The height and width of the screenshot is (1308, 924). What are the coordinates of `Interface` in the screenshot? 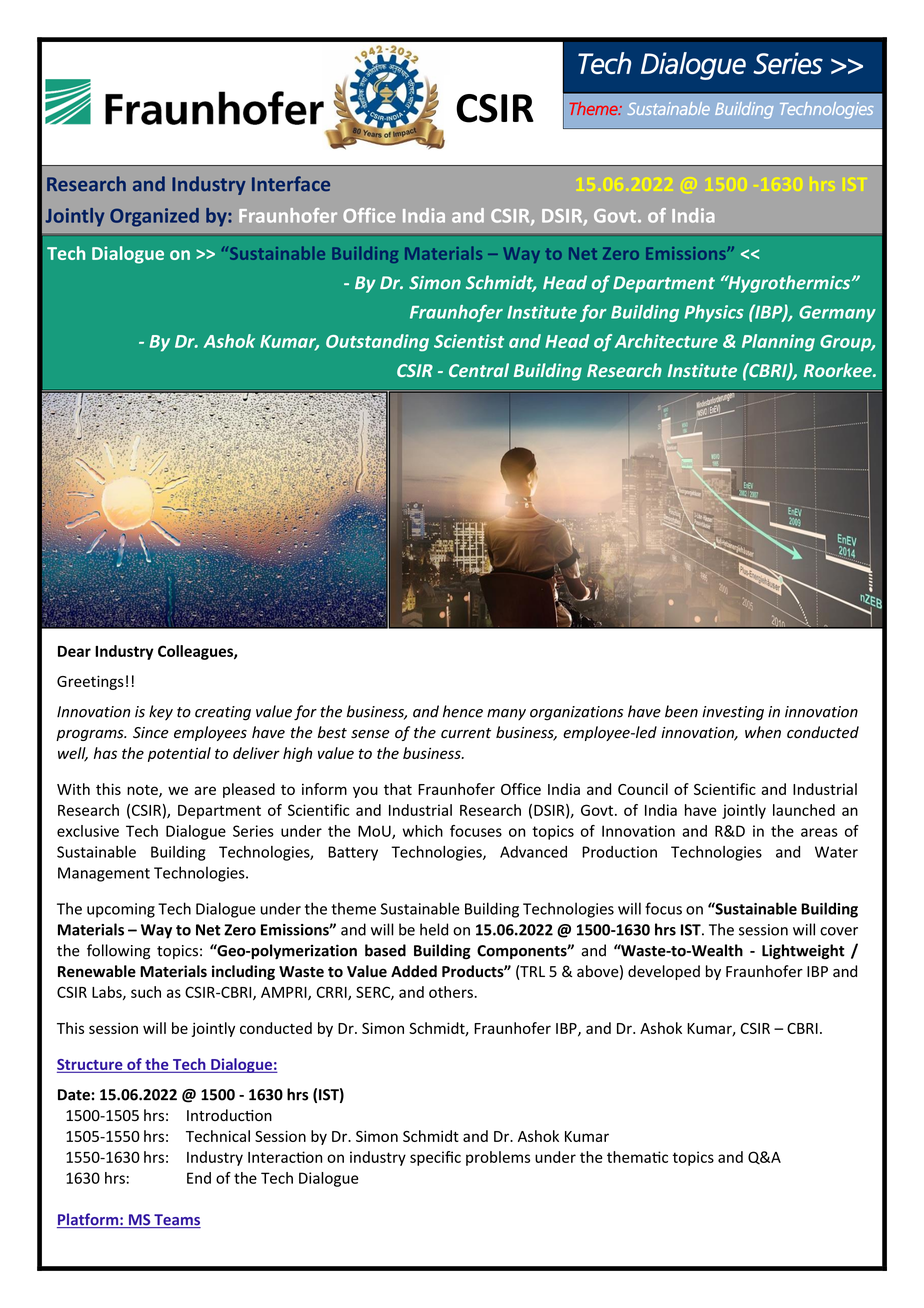 It's located at (291, 183).
